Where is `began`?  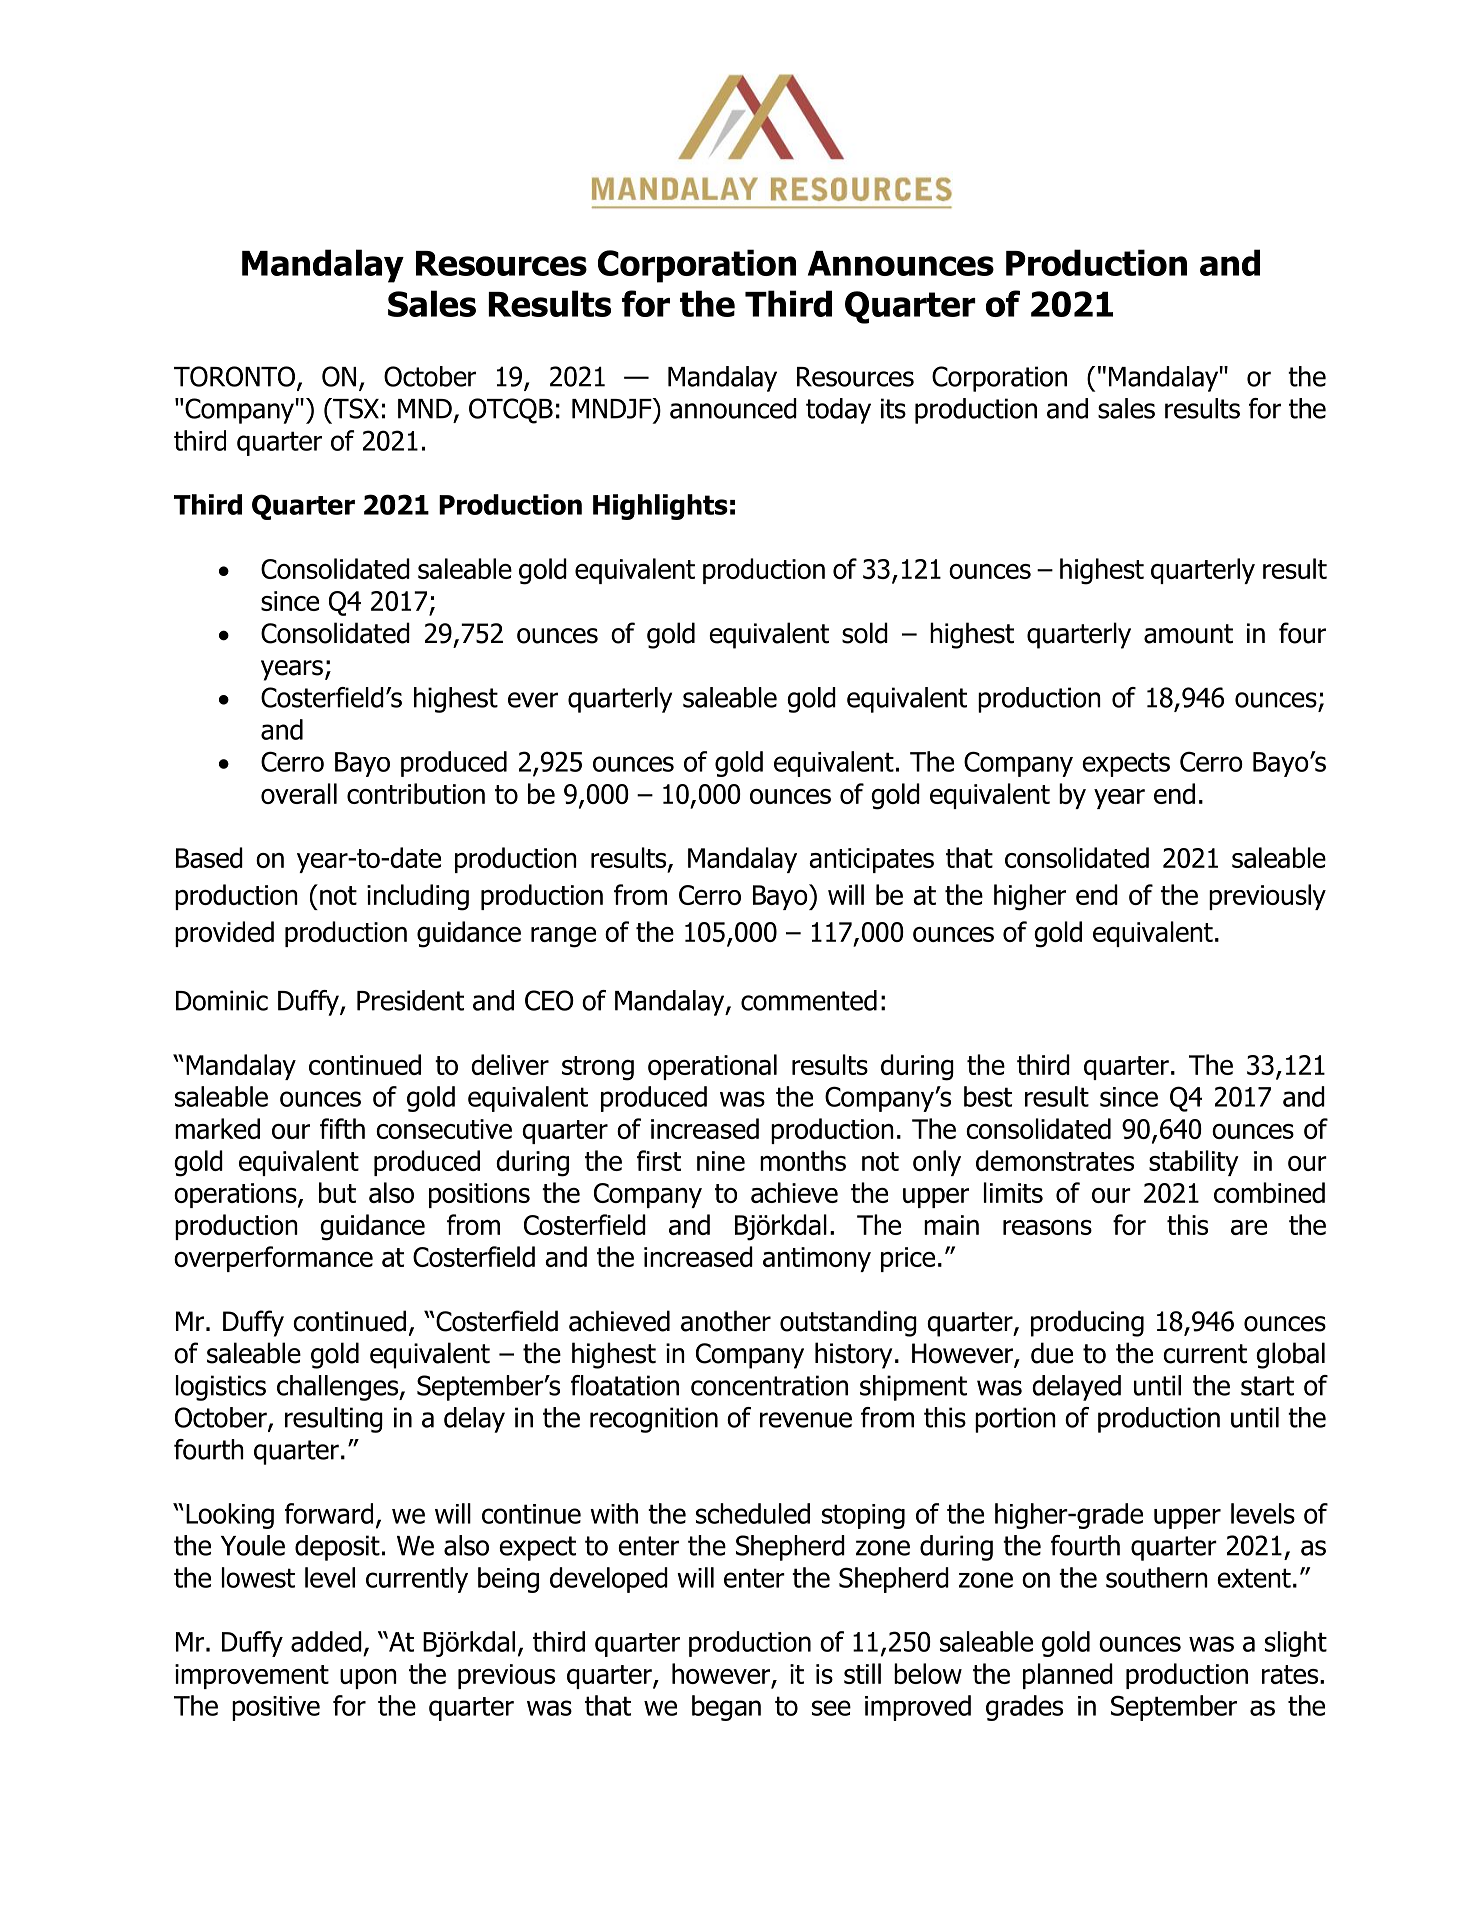
began is located at coordinates (726, 1708).
